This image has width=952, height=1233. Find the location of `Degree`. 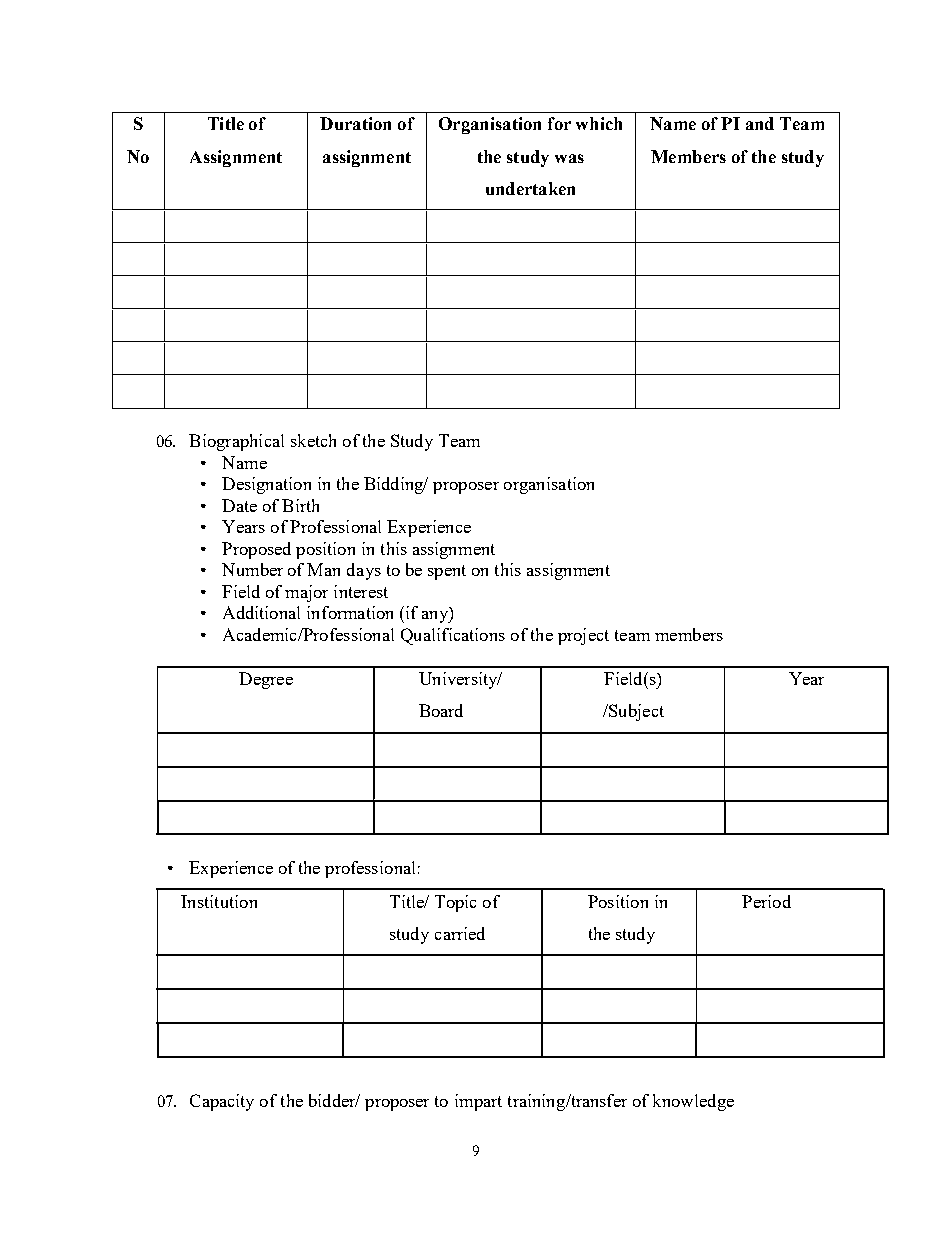

Degree is located at coordinates (266, 680).
